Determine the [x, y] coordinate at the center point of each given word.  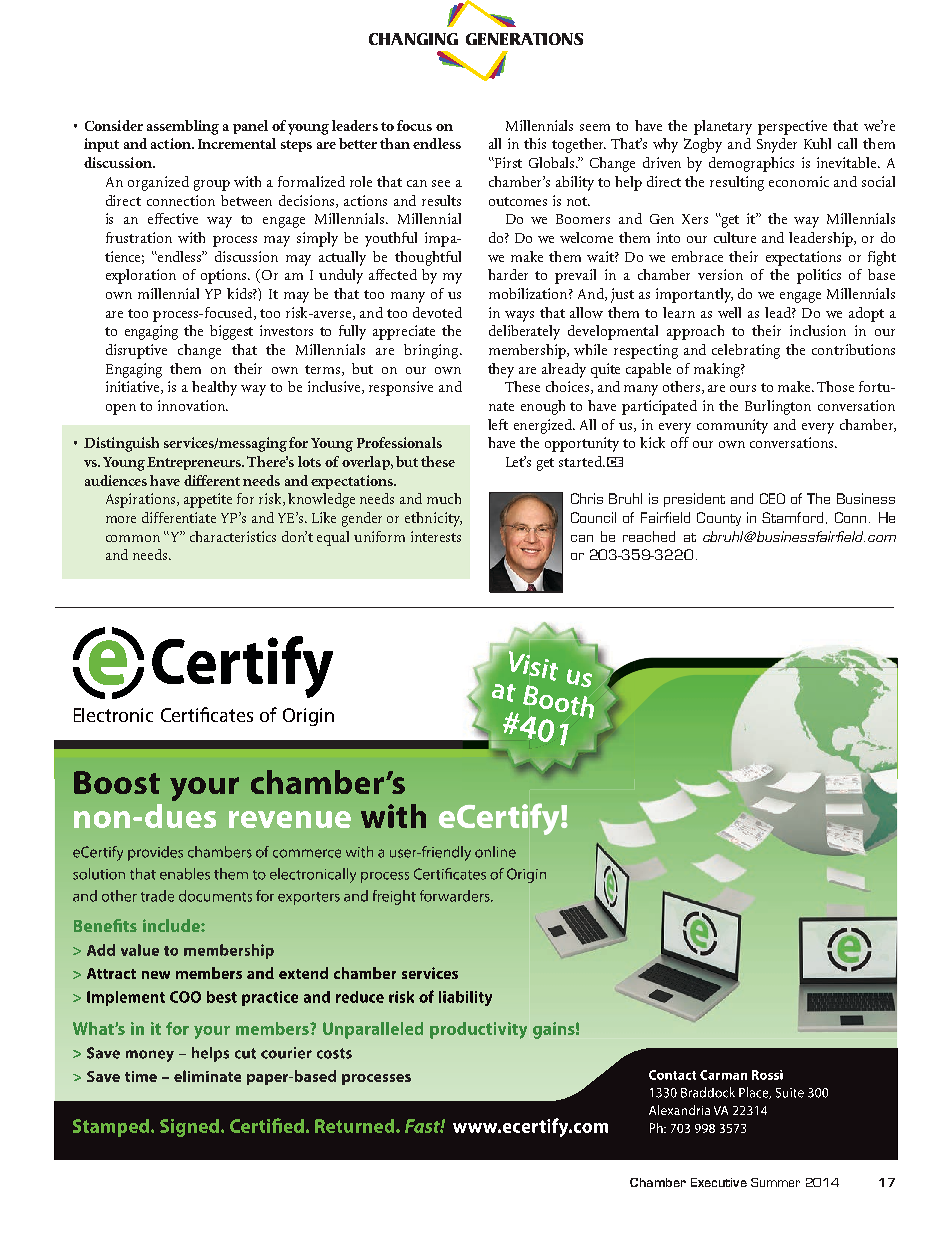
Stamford [792, 517]
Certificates [207, 714]
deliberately [524, 332]
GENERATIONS [524, 39]
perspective [792, 127]
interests [436, 536]
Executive [719, 1182]
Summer [775, 1182]
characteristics [233, 536]
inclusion [818, 330]
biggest [231, 332]
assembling [183, 127]
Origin [308, 717]
